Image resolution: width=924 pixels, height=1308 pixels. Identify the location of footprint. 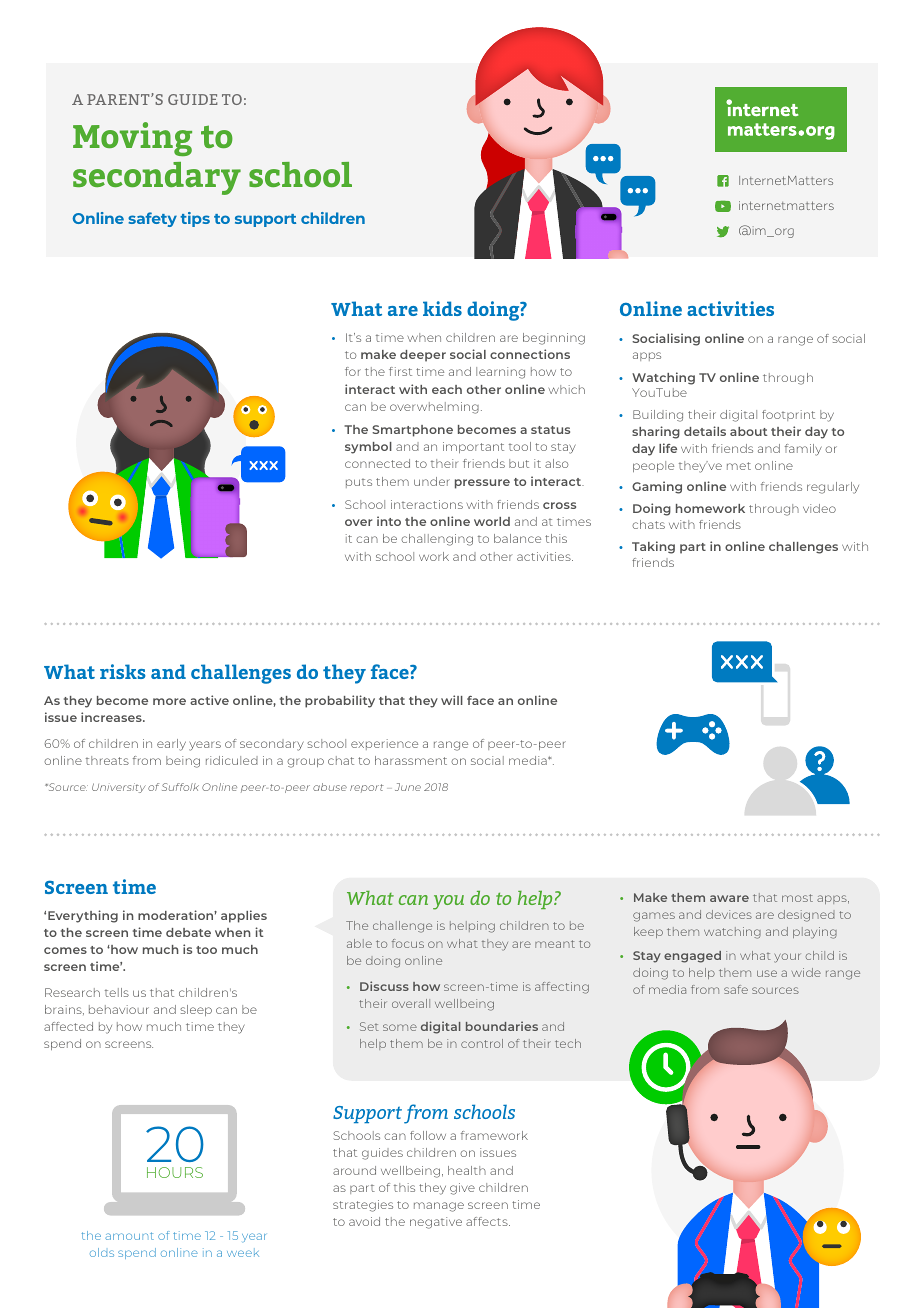
(788, 415).
